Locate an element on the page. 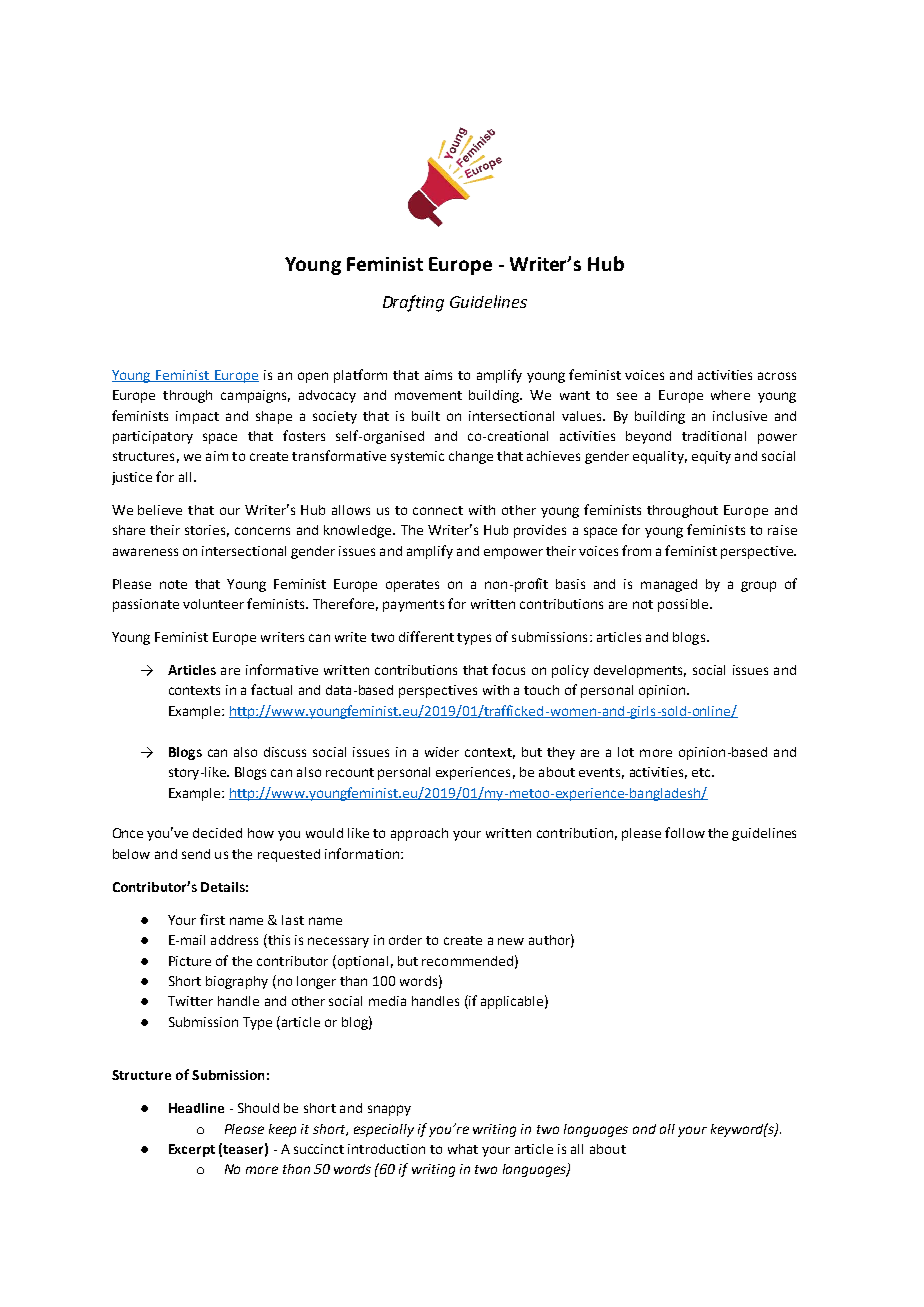  factual is located at coordinates (271, 689).
